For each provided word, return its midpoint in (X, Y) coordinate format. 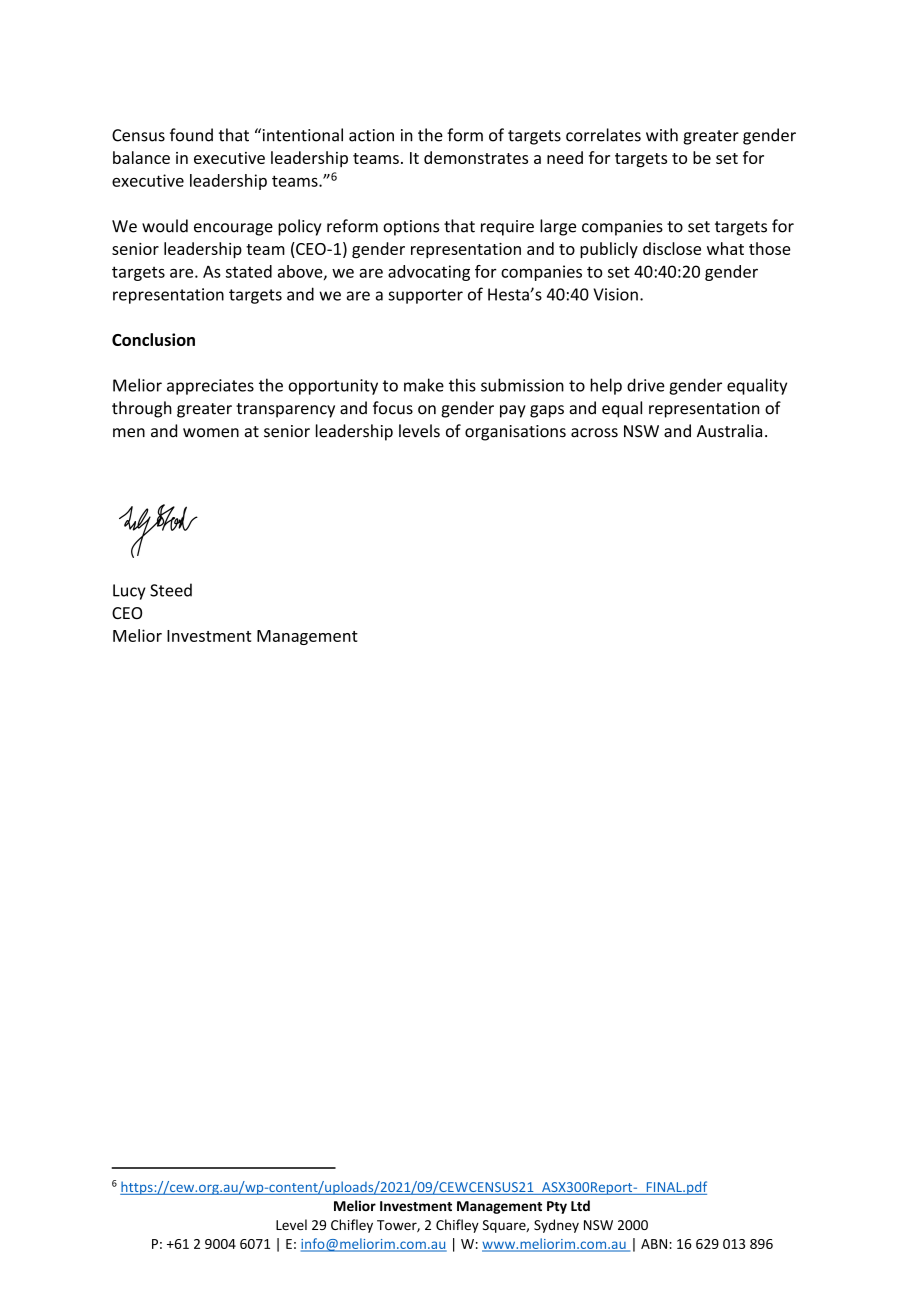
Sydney (556, 1226)
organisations (515, 433)
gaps (547, 411)
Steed (171, 590)
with (662, 135)
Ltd (580, 1205)
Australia (729, 431)
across (594, 433)
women (211, 433)
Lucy (129, 592)
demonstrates (476, 157)
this (462, 385)
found (191, 135)
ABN (654, 1244)
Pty (557, 1207)
